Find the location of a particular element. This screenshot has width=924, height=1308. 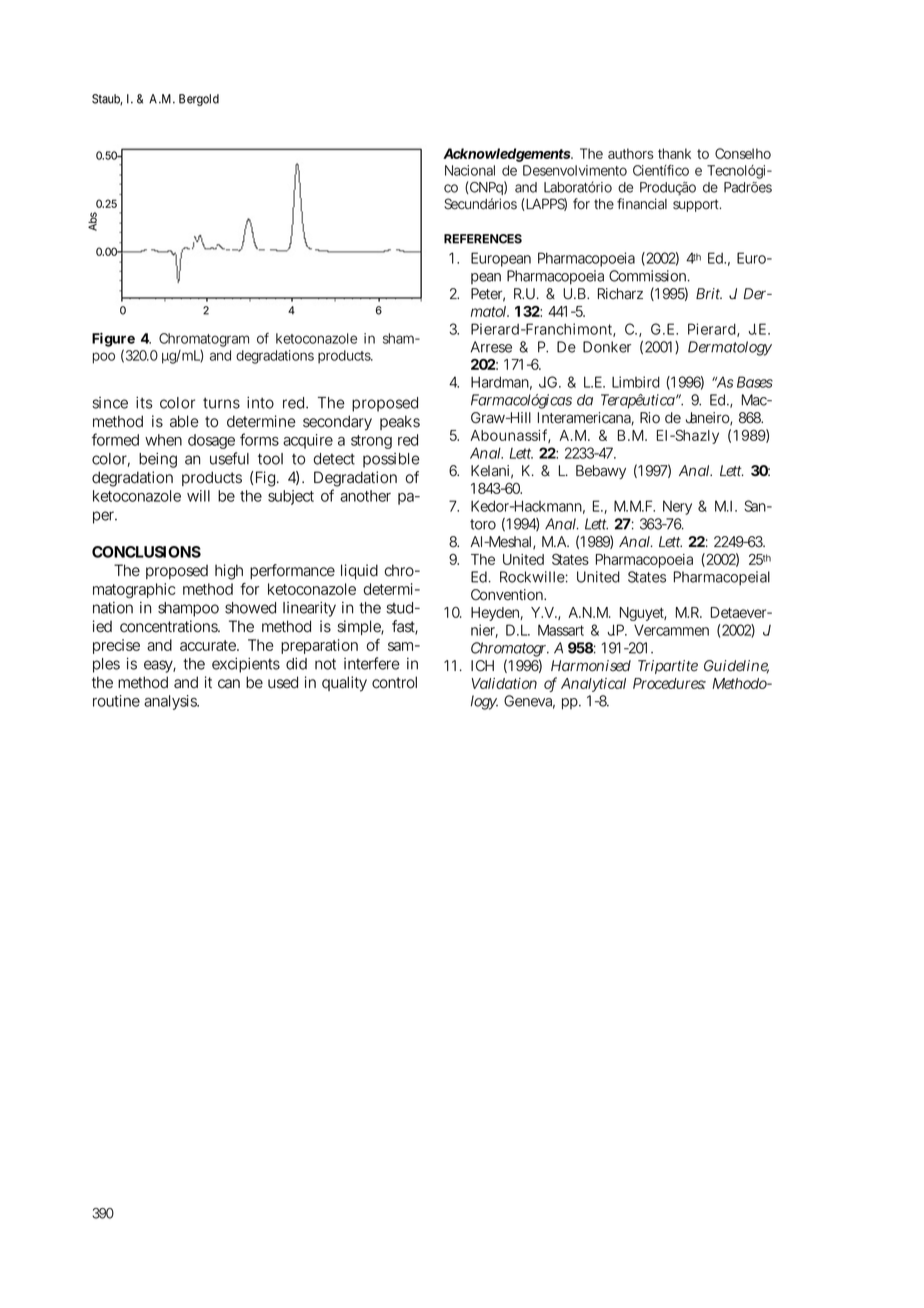

control is located at coordinates (394, 682).
